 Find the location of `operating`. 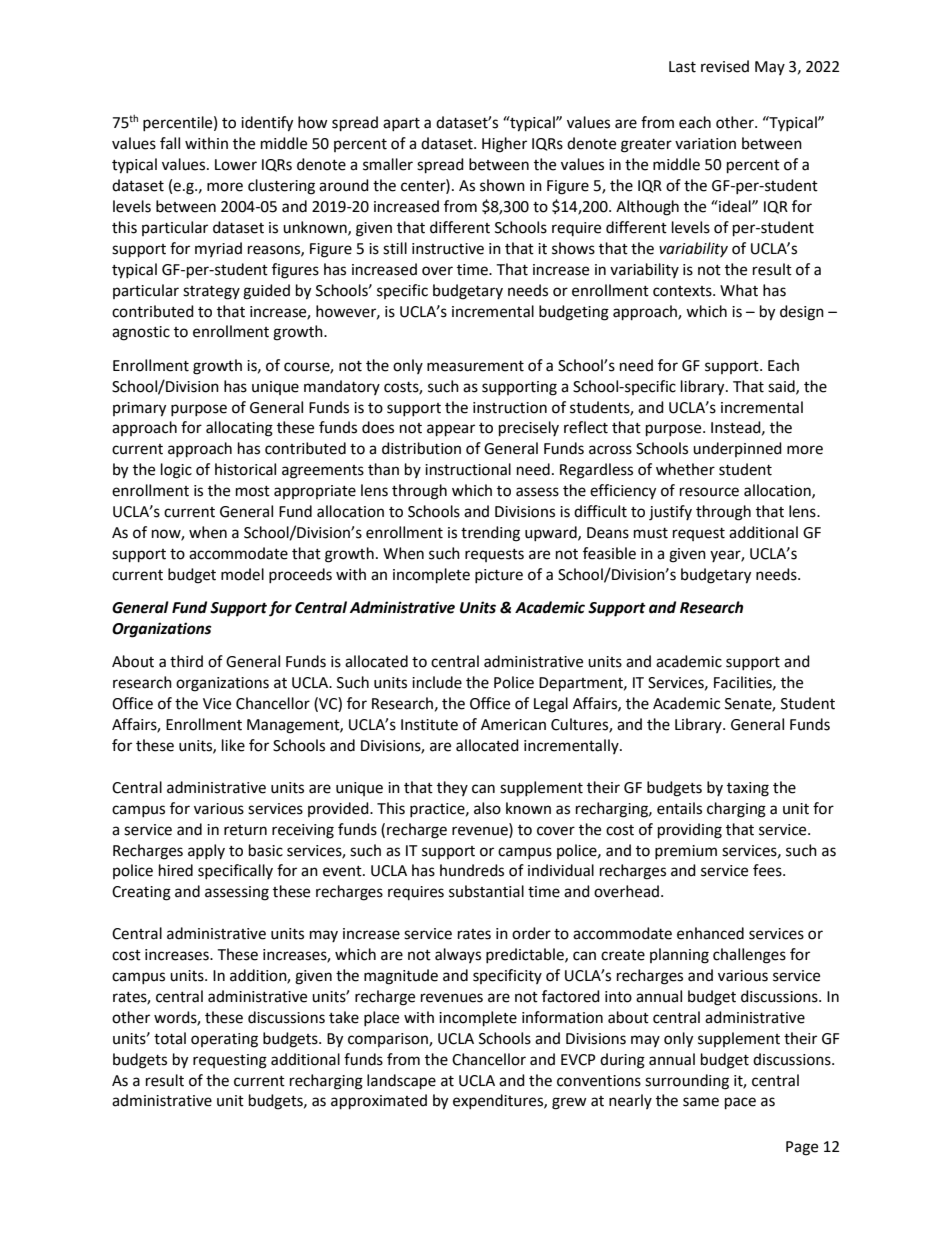

operating is located at coordinates (224, 1040).
